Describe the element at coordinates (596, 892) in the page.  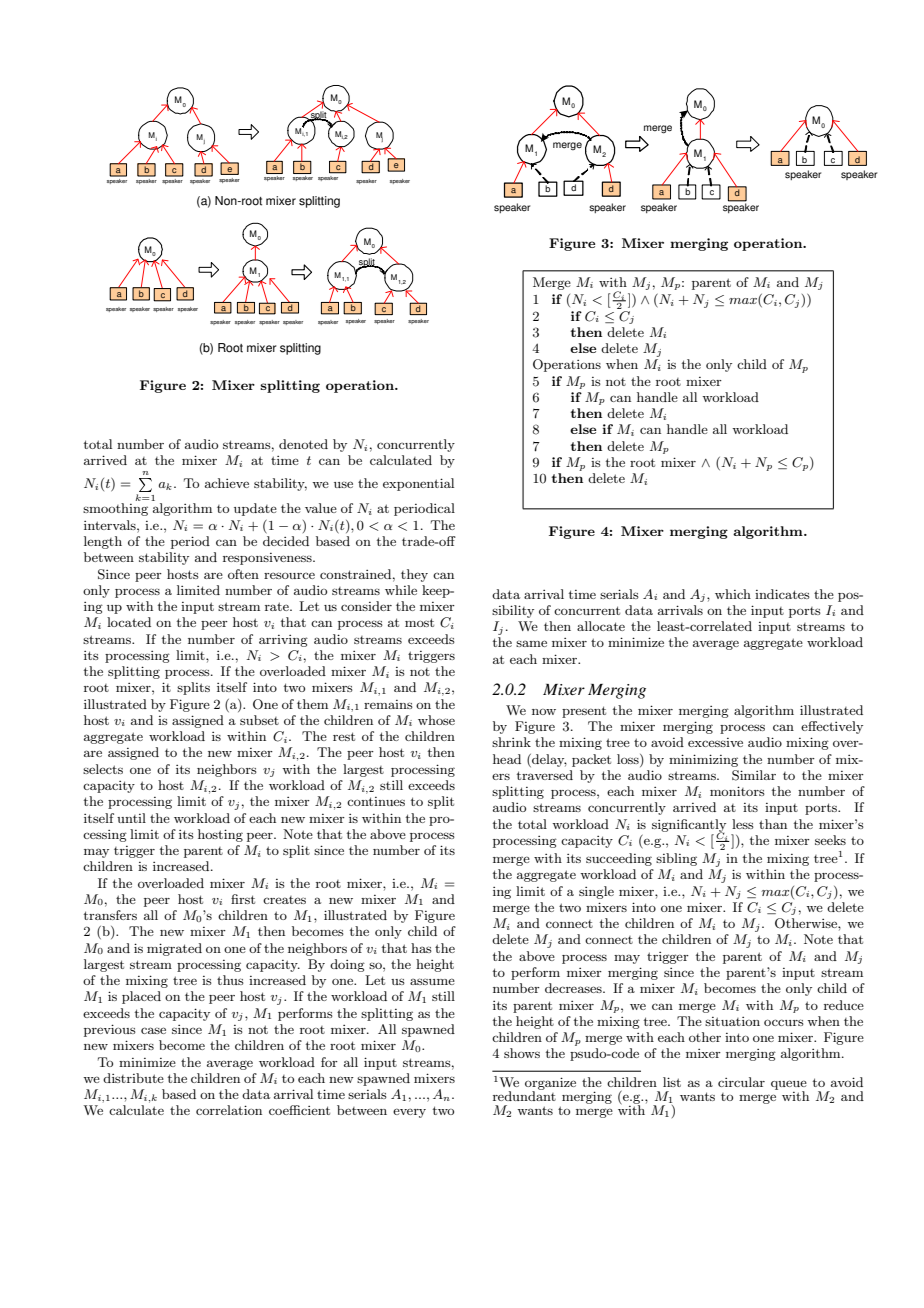
I see `single` at that location.
